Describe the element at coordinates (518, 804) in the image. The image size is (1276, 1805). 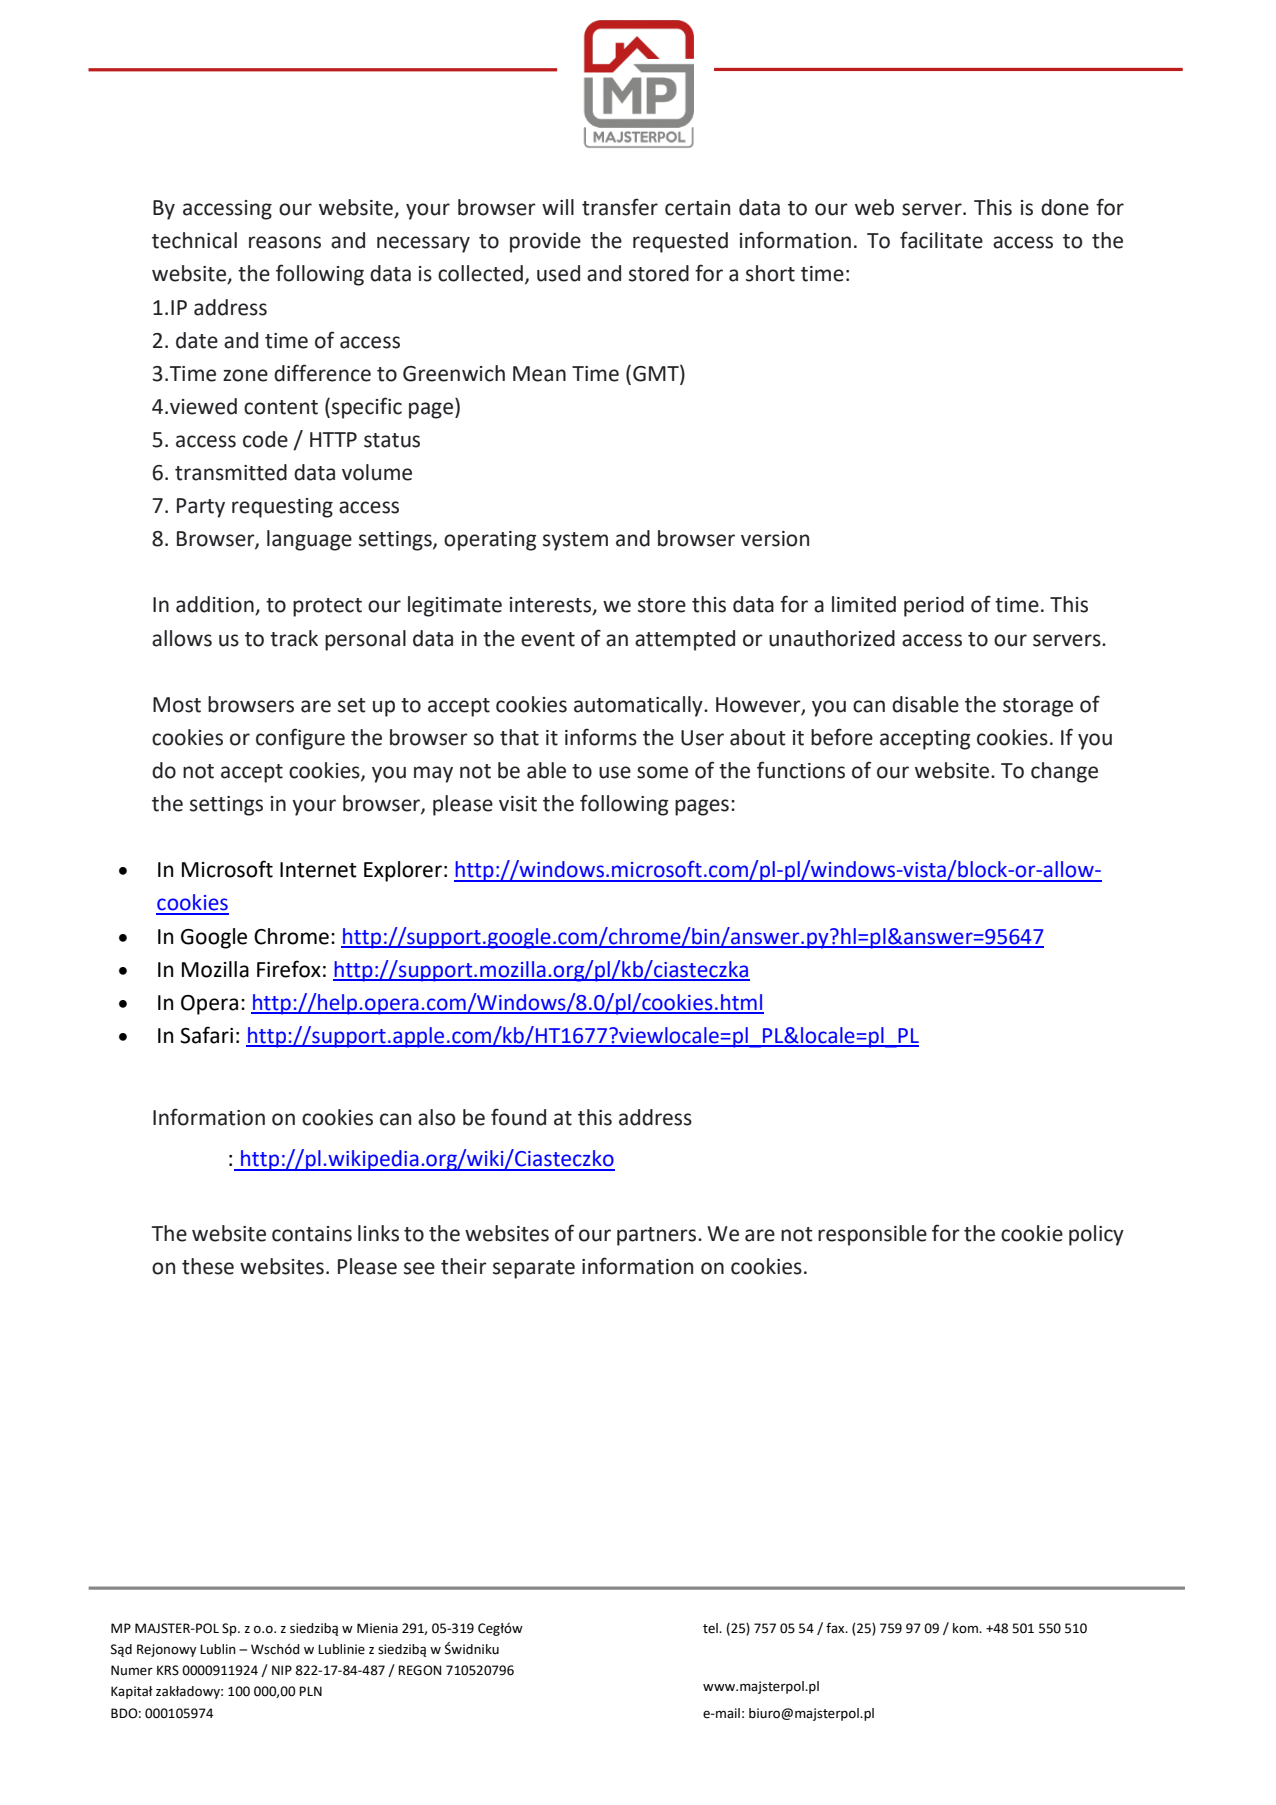
I see `visit` at that location.
